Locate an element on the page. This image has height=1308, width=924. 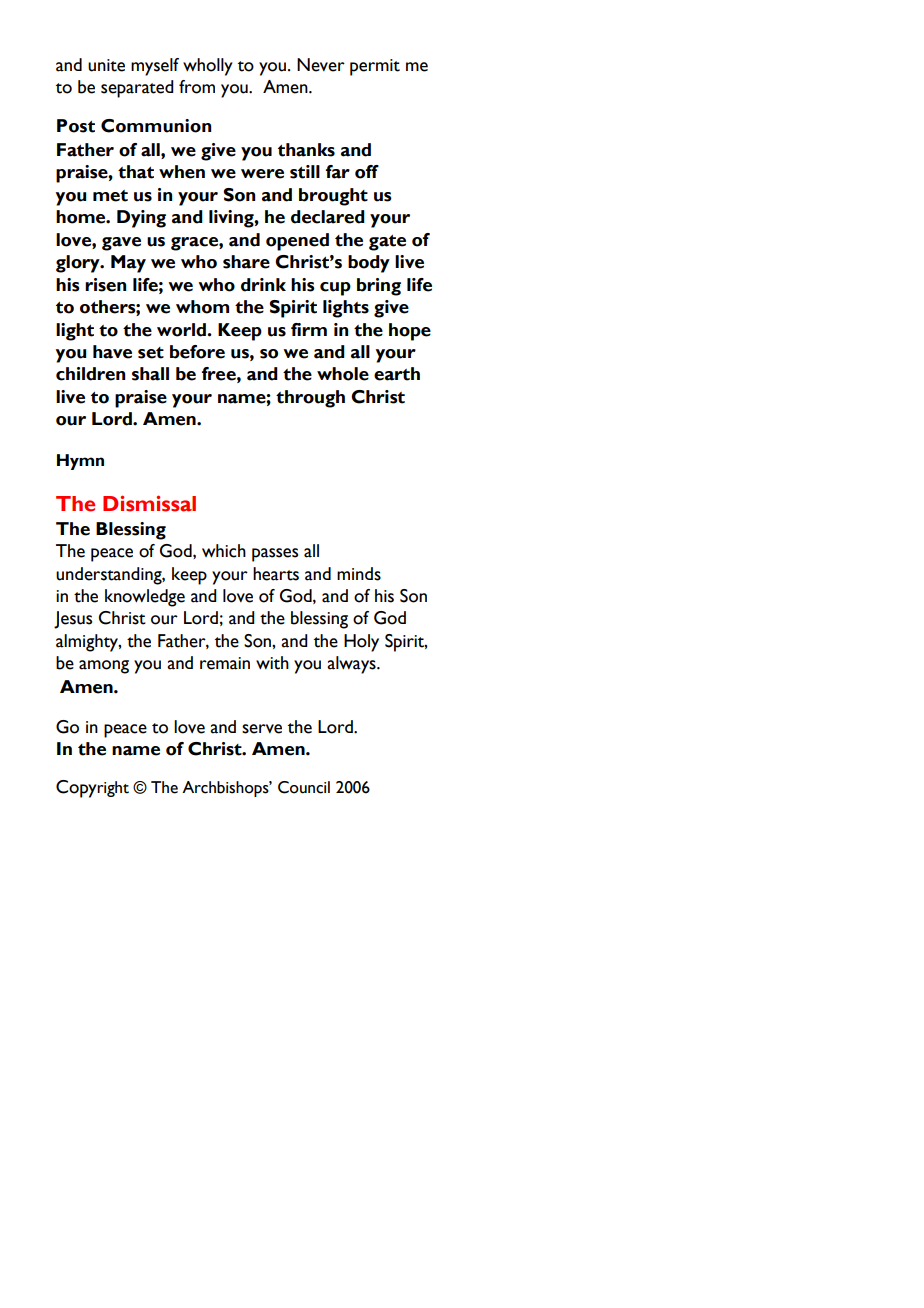
wholly is located at coordinates (208, 67).
